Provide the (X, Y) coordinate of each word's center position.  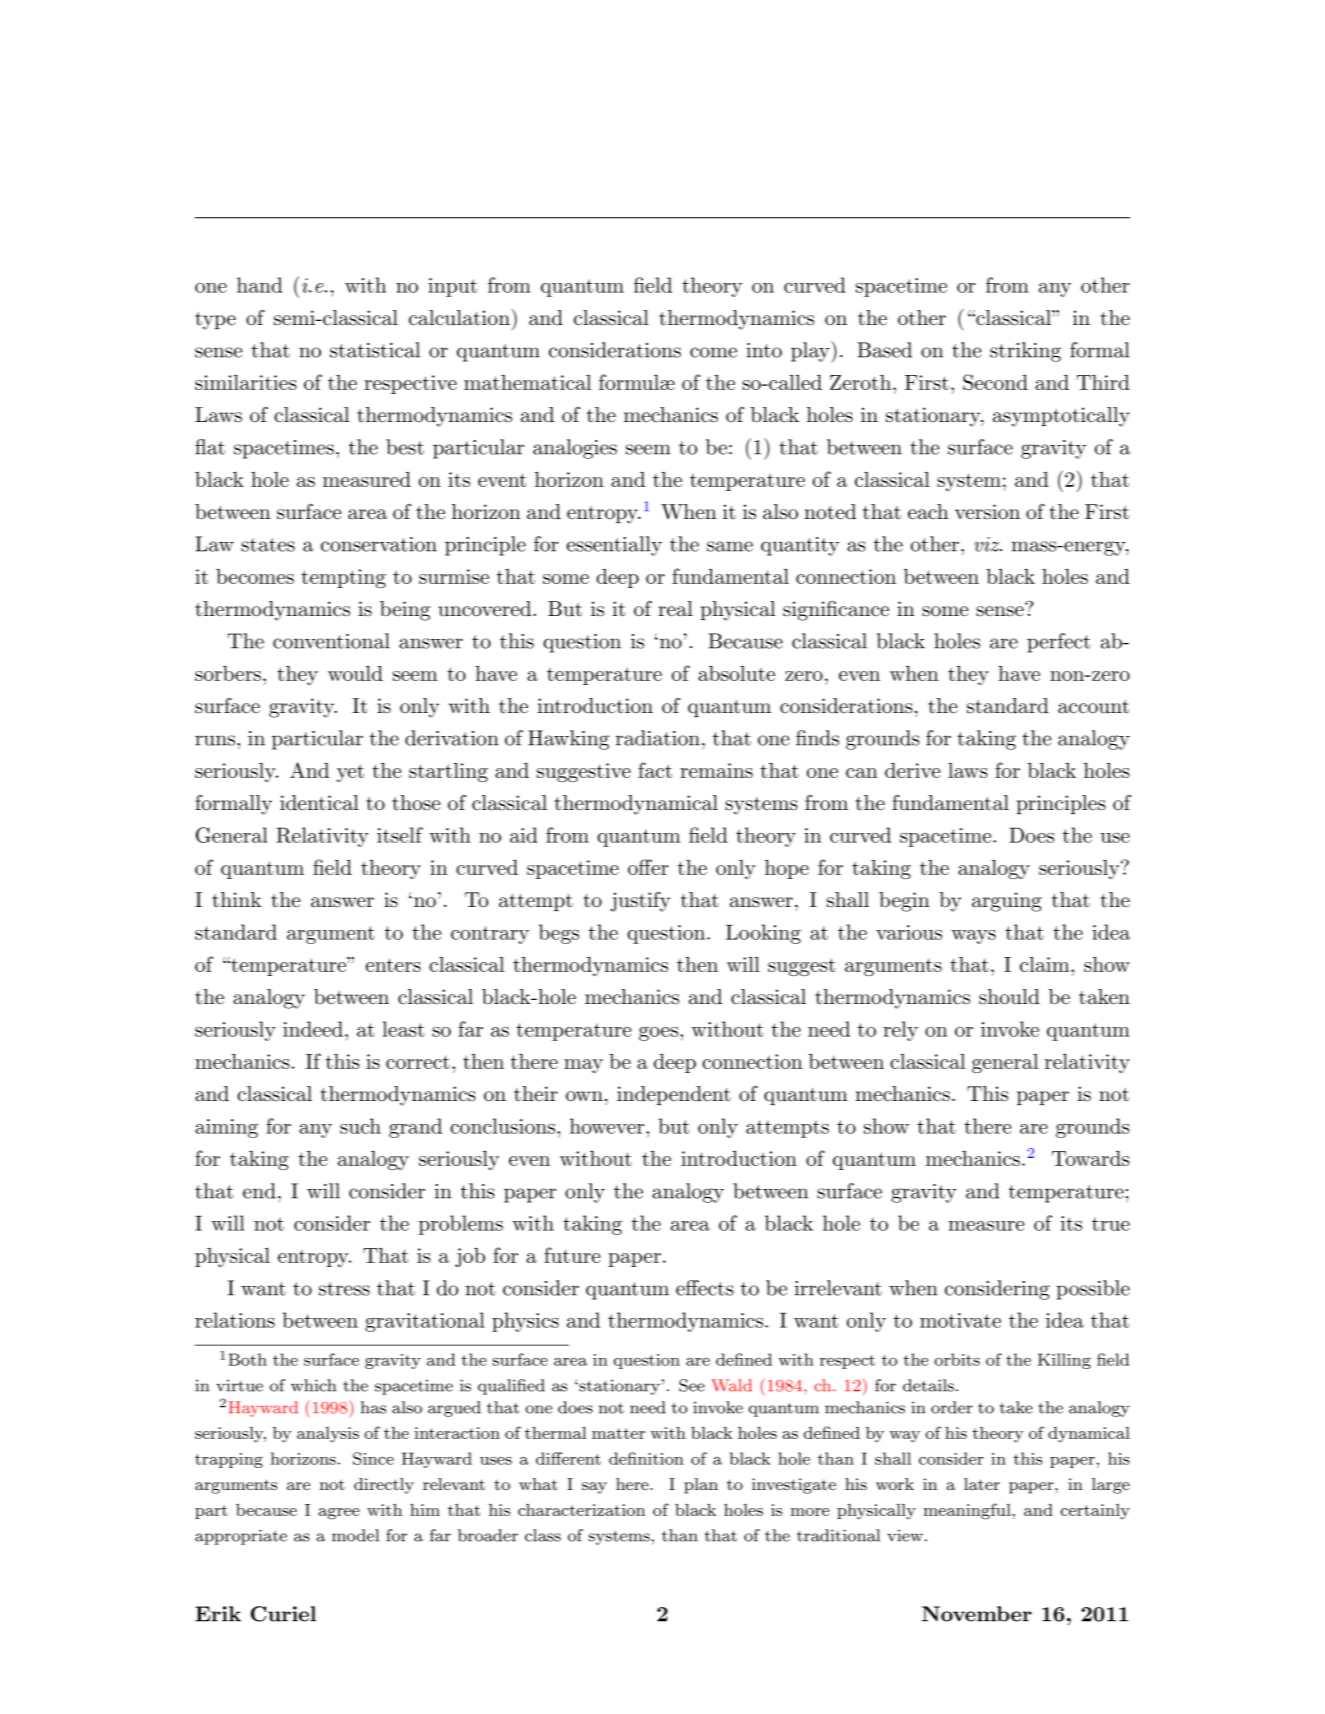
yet (350, 773)
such (360, 1126)
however (607, 1126)
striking (1025, 352)
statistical (375, 350)
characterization (581, 1510)
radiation (658, 738)
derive (912, 770)
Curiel (283, 1614)
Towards (1091, 1158)
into (764, 350)
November (977, 1614)
